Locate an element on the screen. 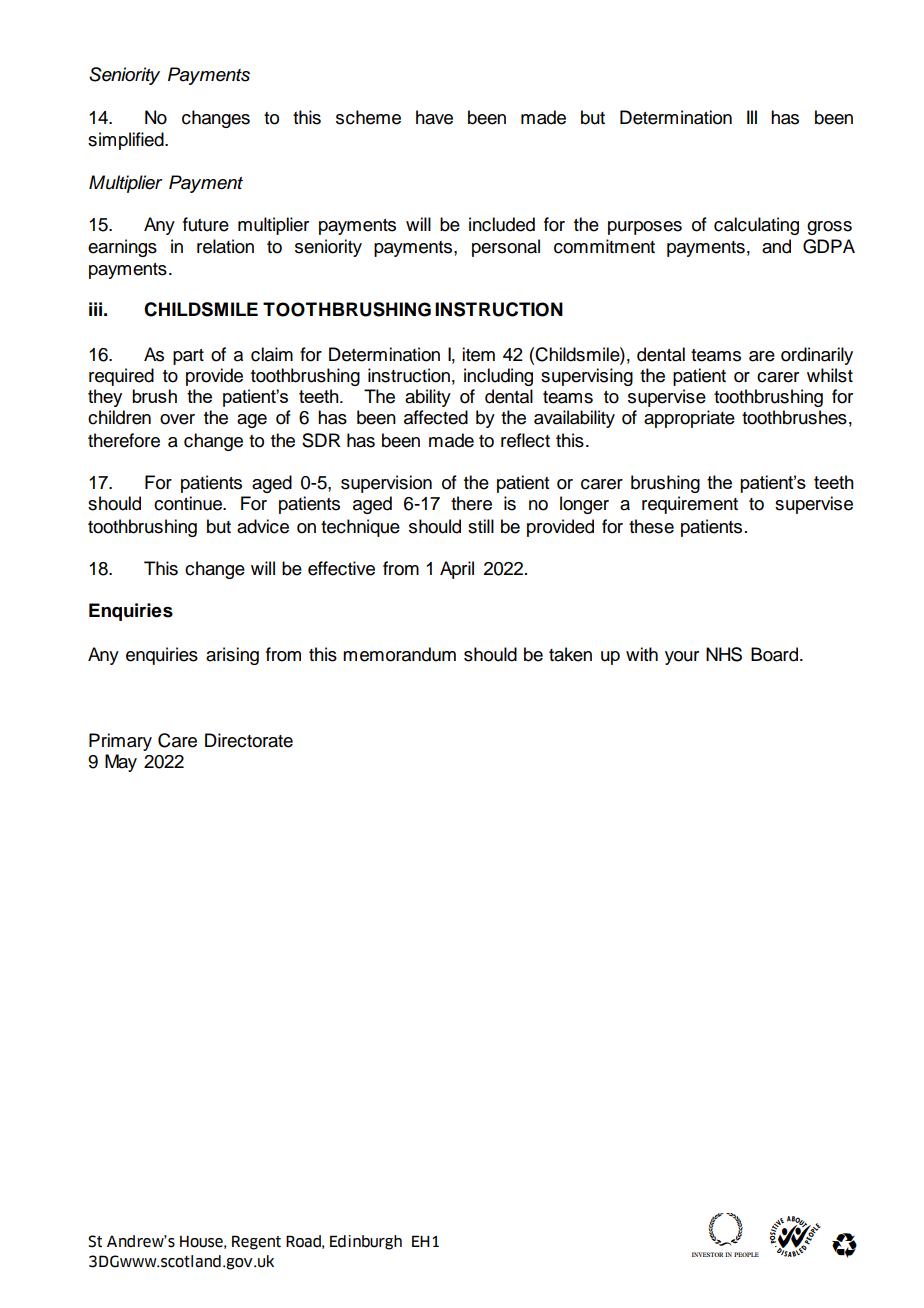 Image resolution: width=924 pixels, height=1308 pixels. simplified is located at coordinates (127, 141).
